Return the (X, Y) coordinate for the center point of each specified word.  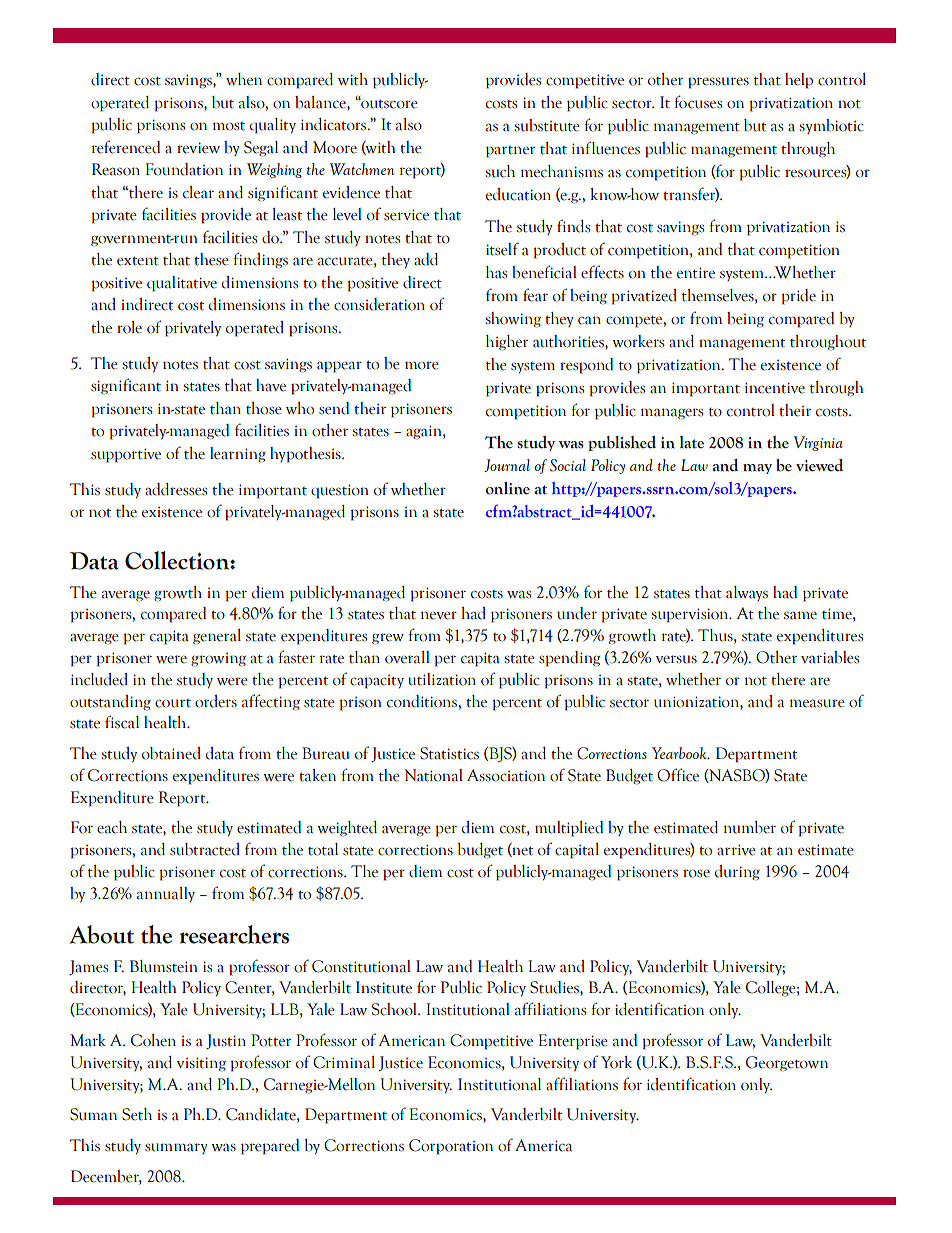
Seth (137, 1114)
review (198, 148)
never (439, 615)
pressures (718, 83)
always (747, 593)
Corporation (451, 1147)
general (217, 637)
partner (510, 152)
